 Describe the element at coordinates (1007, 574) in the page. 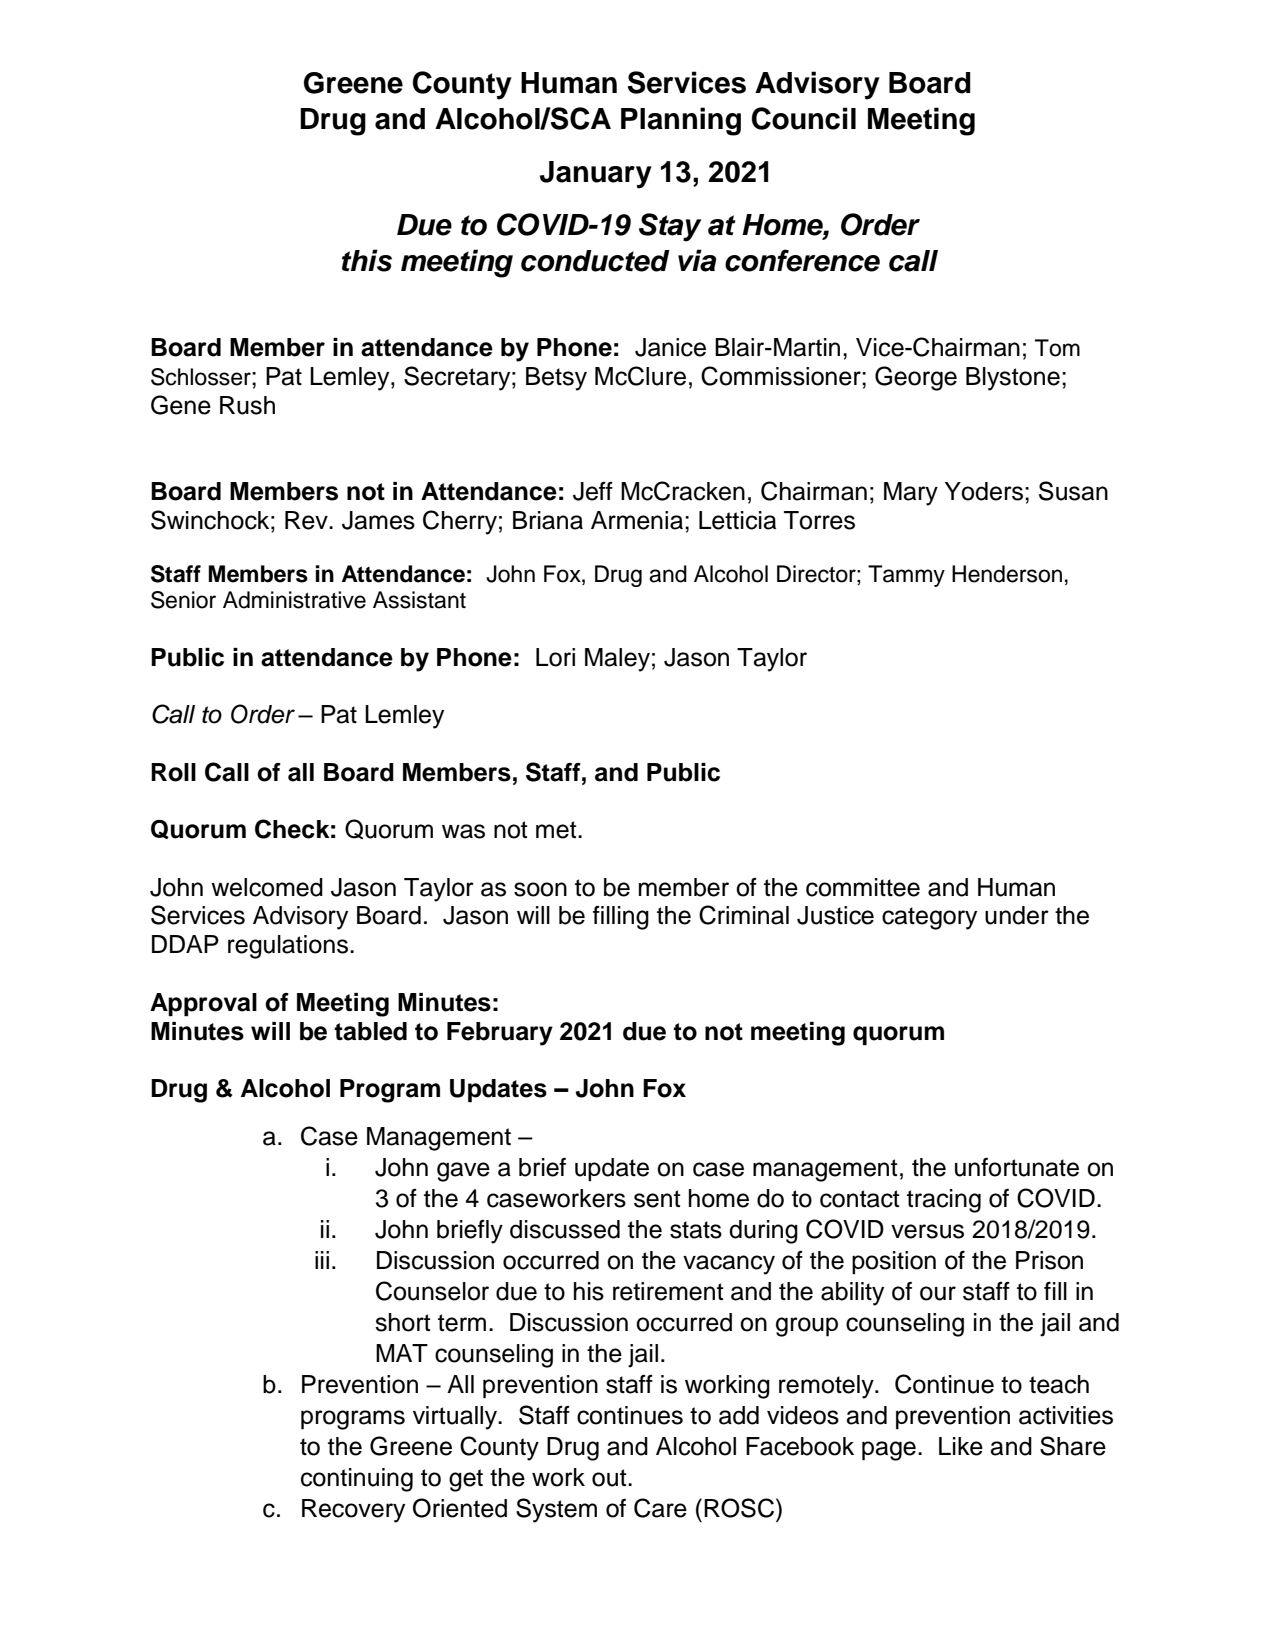

I see `Henderson` at that location.
